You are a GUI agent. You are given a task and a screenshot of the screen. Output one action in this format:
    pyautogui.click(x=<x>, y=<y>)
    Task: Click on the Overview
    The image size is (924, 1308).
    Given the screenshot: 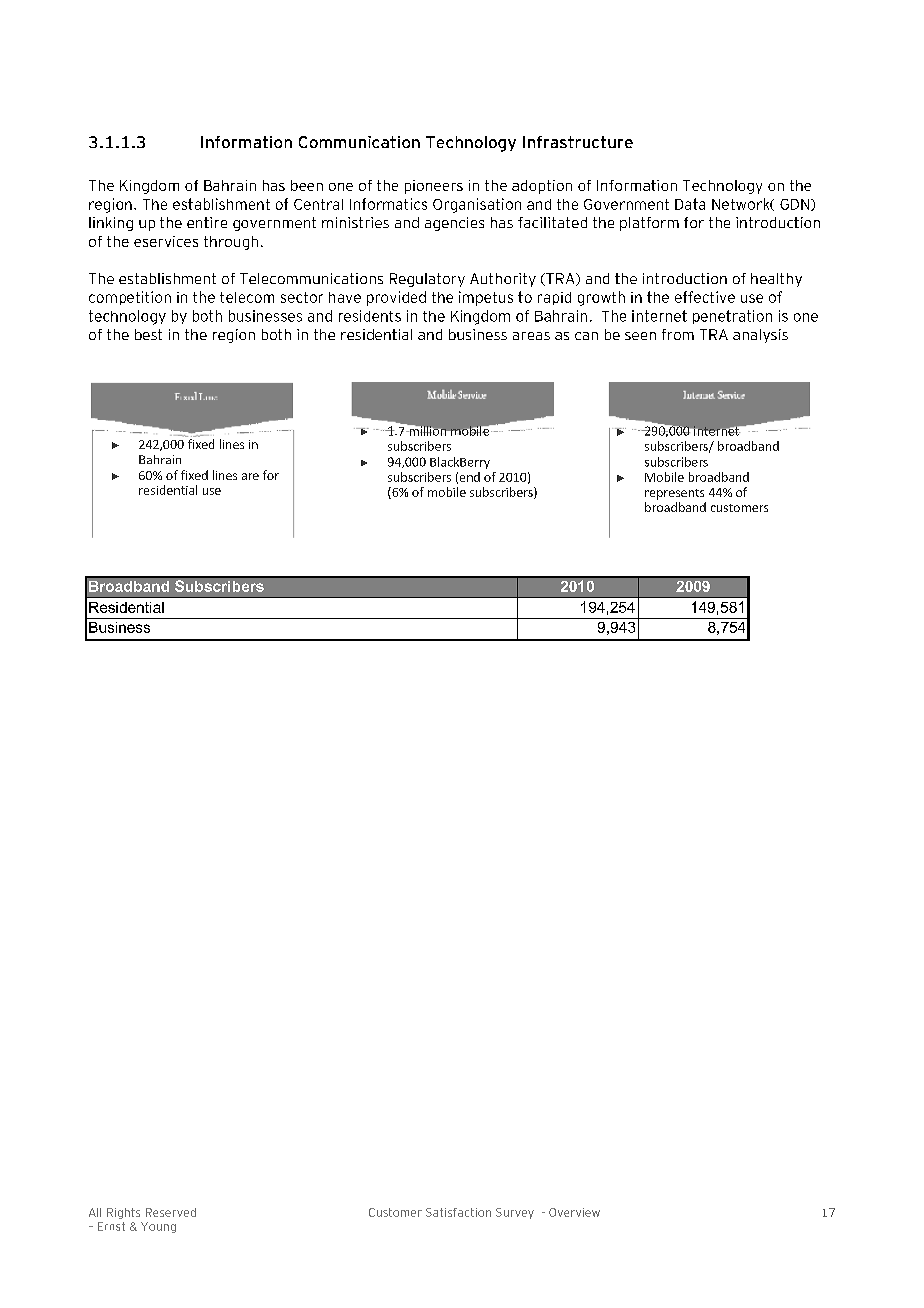 What is the action you would take?
    pyautogui.click(x=574, y=1212)
